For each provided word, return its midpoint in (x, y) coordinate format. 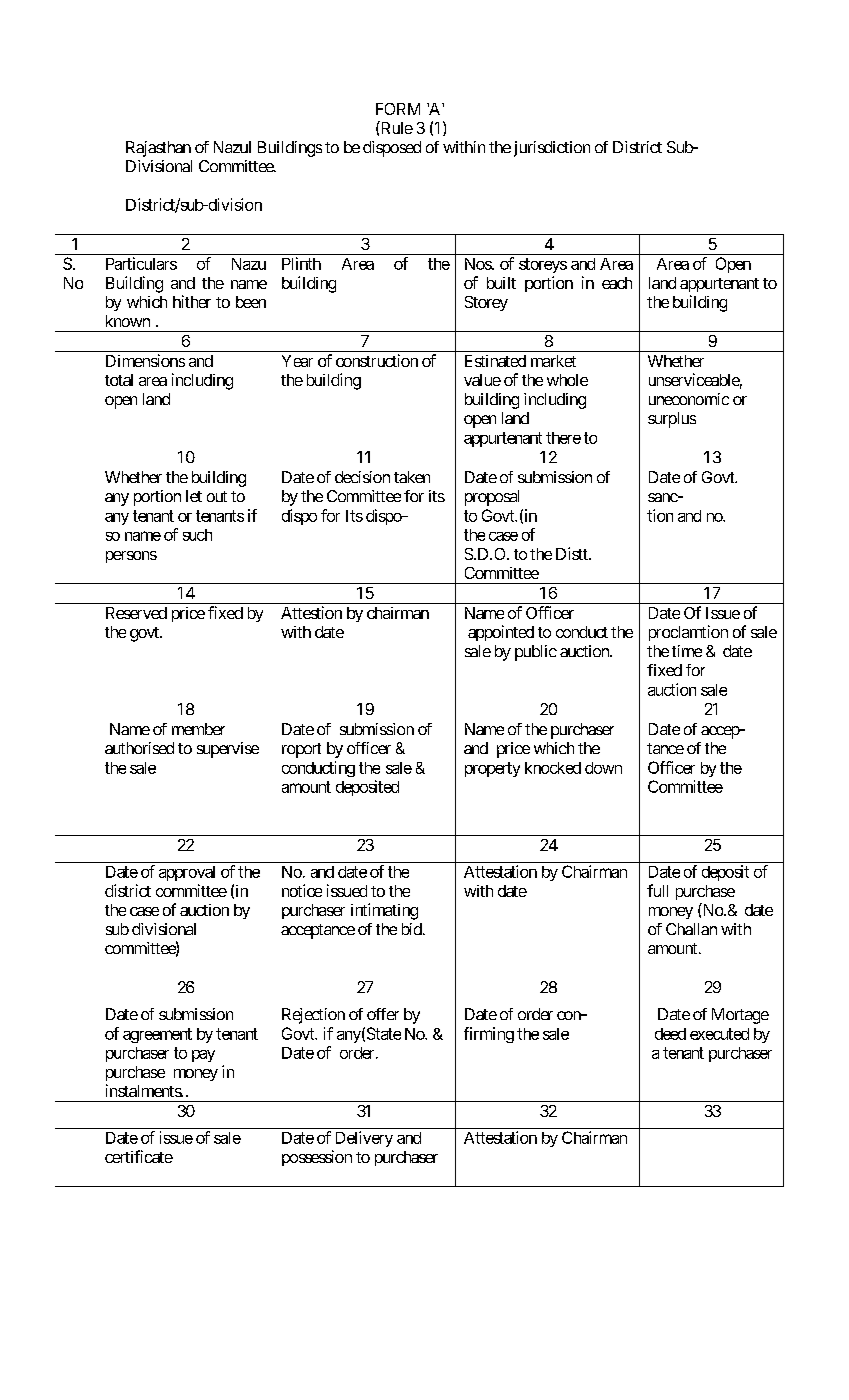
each (617, 283)
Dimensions (145, 360)
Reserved (136, 613)
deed (670, 1034)
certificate (139, 1156)
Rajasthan (158, 149)
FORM (398, 109)
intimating (384, 911)
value (482, 380)
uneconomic (689, 399)
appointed (501, 633)
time (687, 651)
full (657, 890)
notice (302, 890)
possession (317, 1158)
